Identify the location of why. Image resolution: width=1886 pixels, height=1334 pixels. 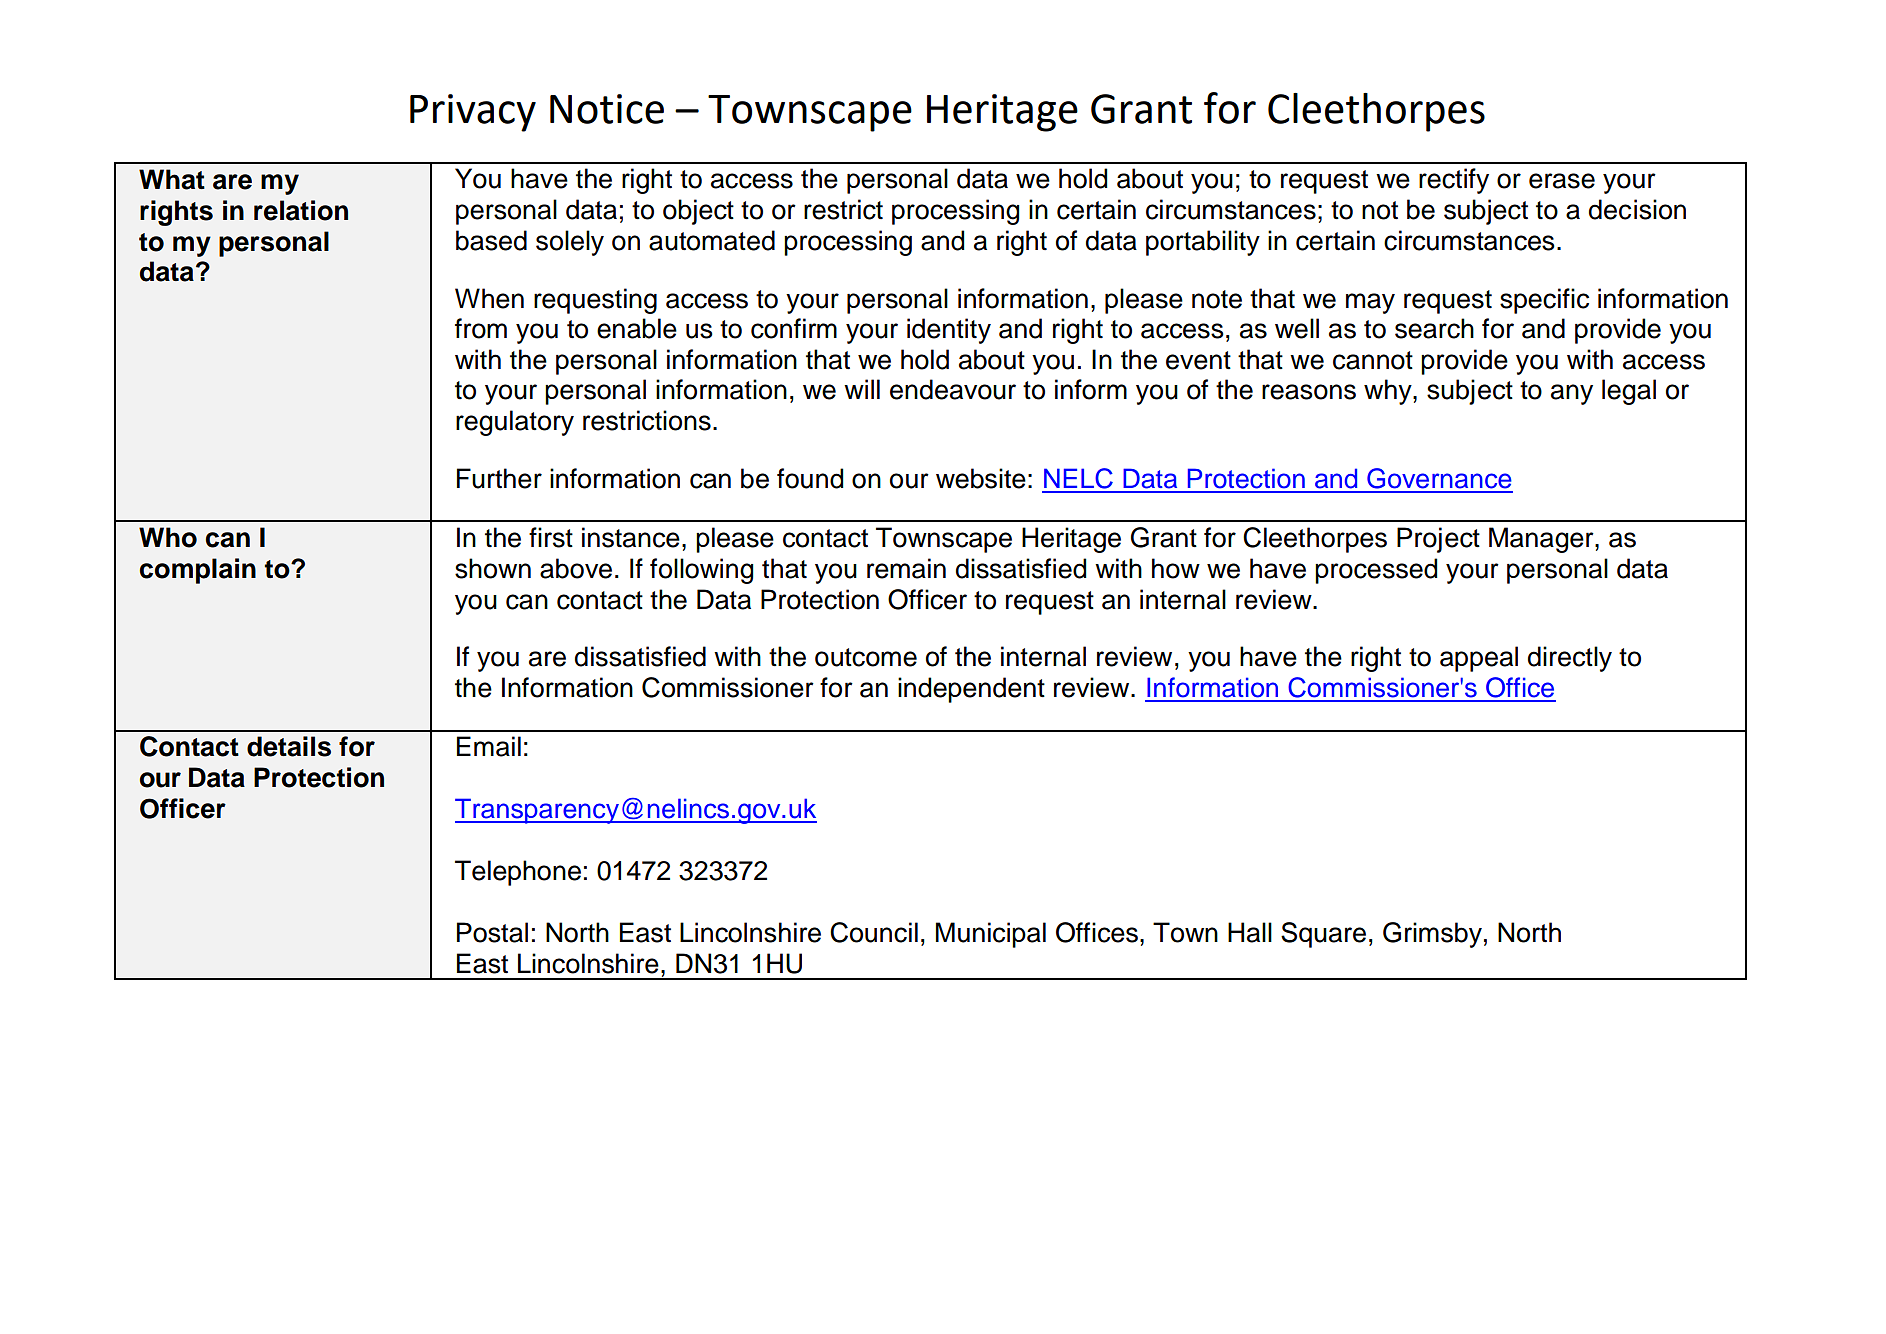
(1389, 392).
